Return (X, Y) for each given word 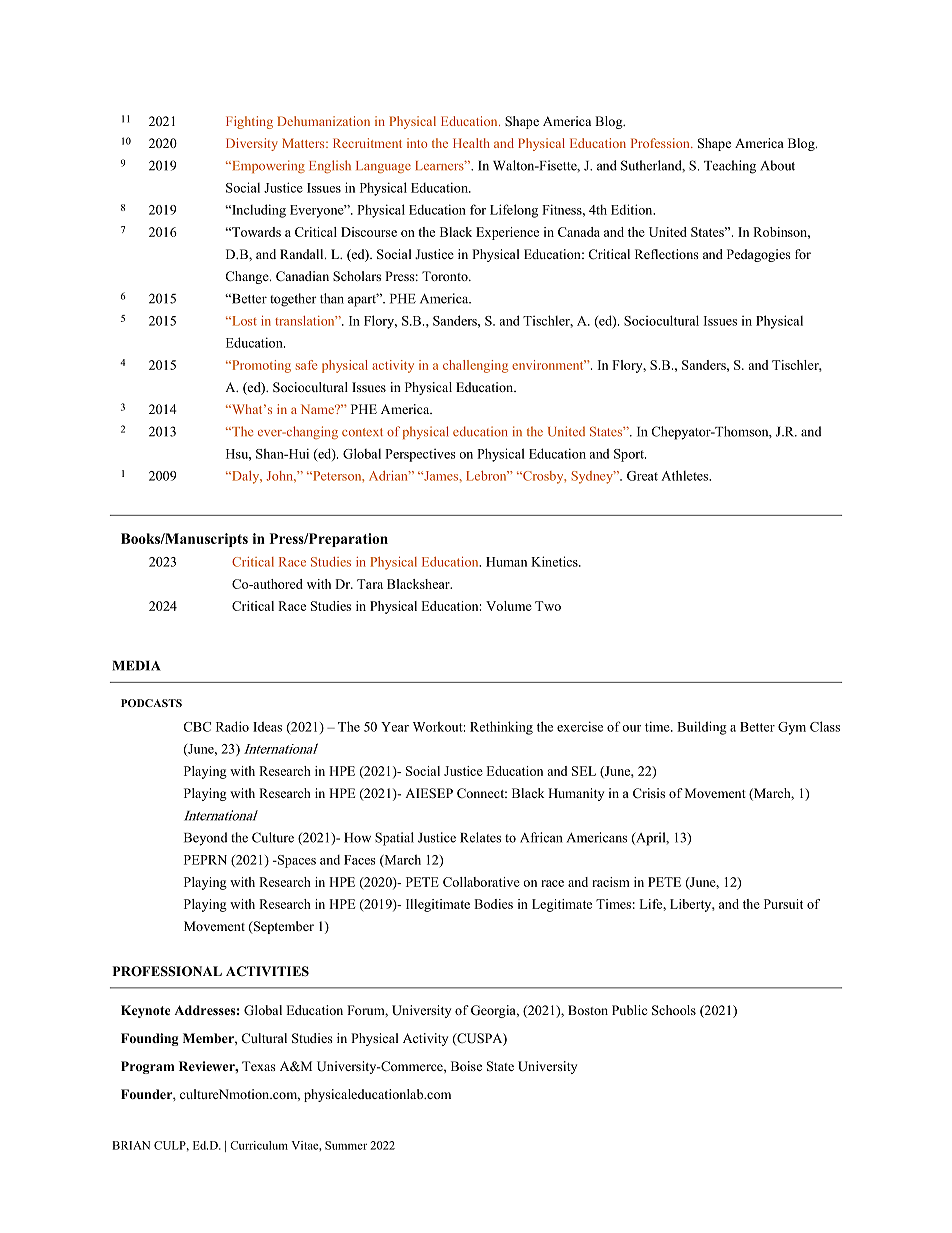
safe (306, 365)
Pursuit (783, 904)
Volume (509, 606)
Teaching (730, 167)
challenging (475, 366)
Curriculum (259, 1145)
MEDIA (137, 666)
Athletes (685, 475)
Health (471, 143)
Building (701, 728)
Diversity (252, 144)
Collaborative (481, 882)
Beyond (206, 839)
